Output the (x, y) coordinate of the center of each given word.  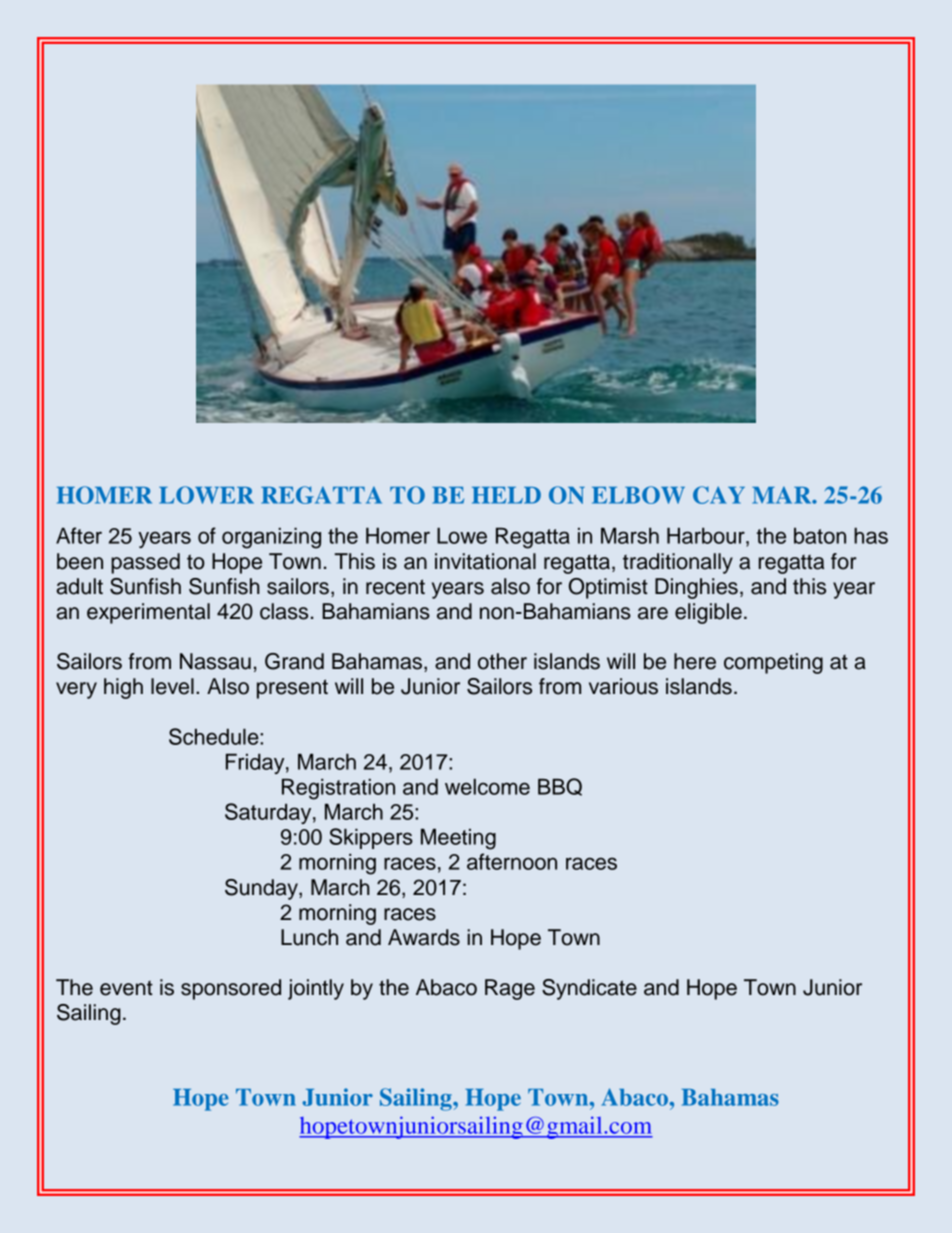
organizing (271, 538)
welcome (487, 787)
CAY (719, 495)
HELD (506, 495)
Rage (510, 989)
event (126, 988)
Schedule (215, 736)
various (623, 686)
